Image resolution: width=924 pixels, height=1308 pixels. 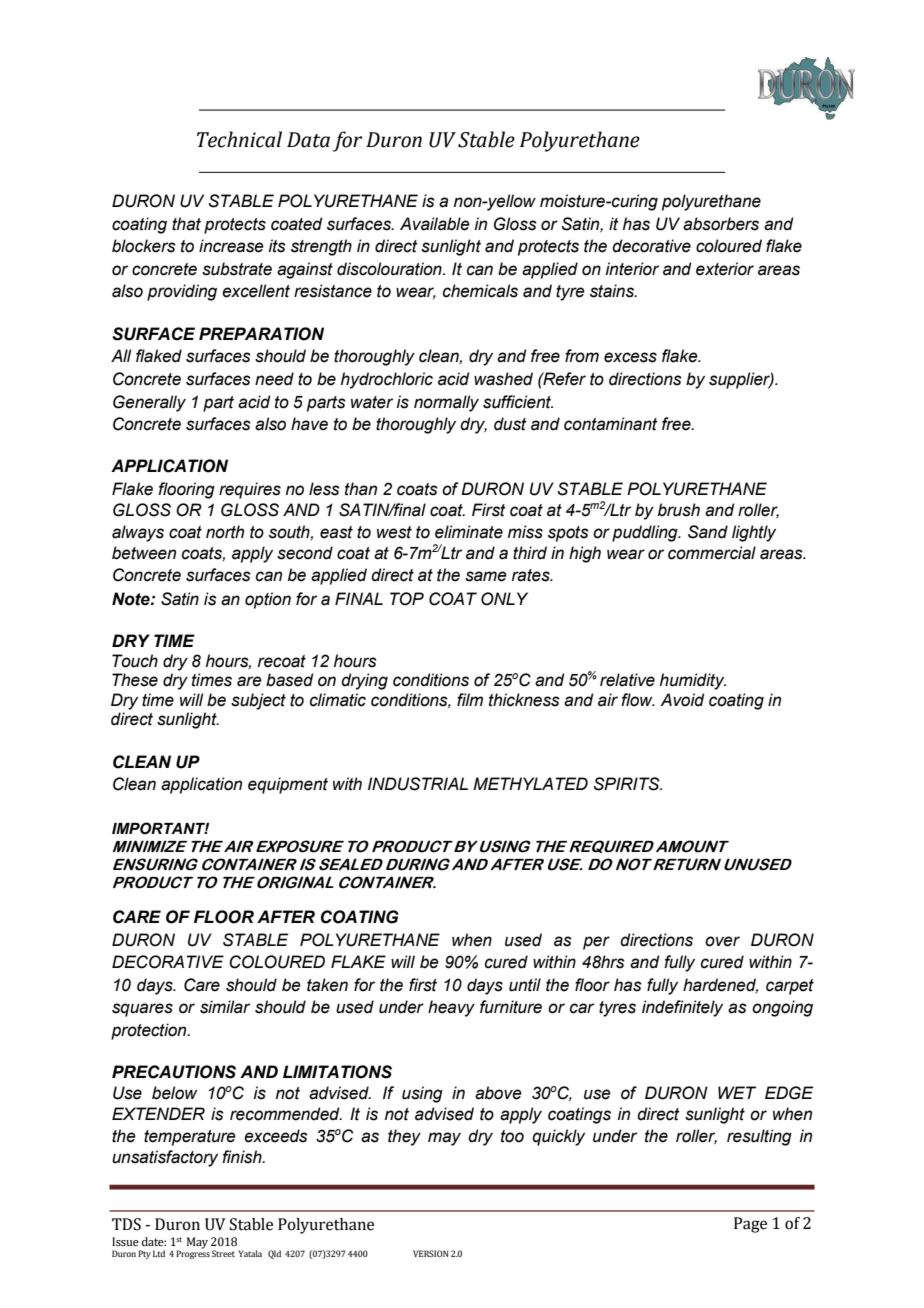 I want to click on humidity, so click(x=693, y=681).
